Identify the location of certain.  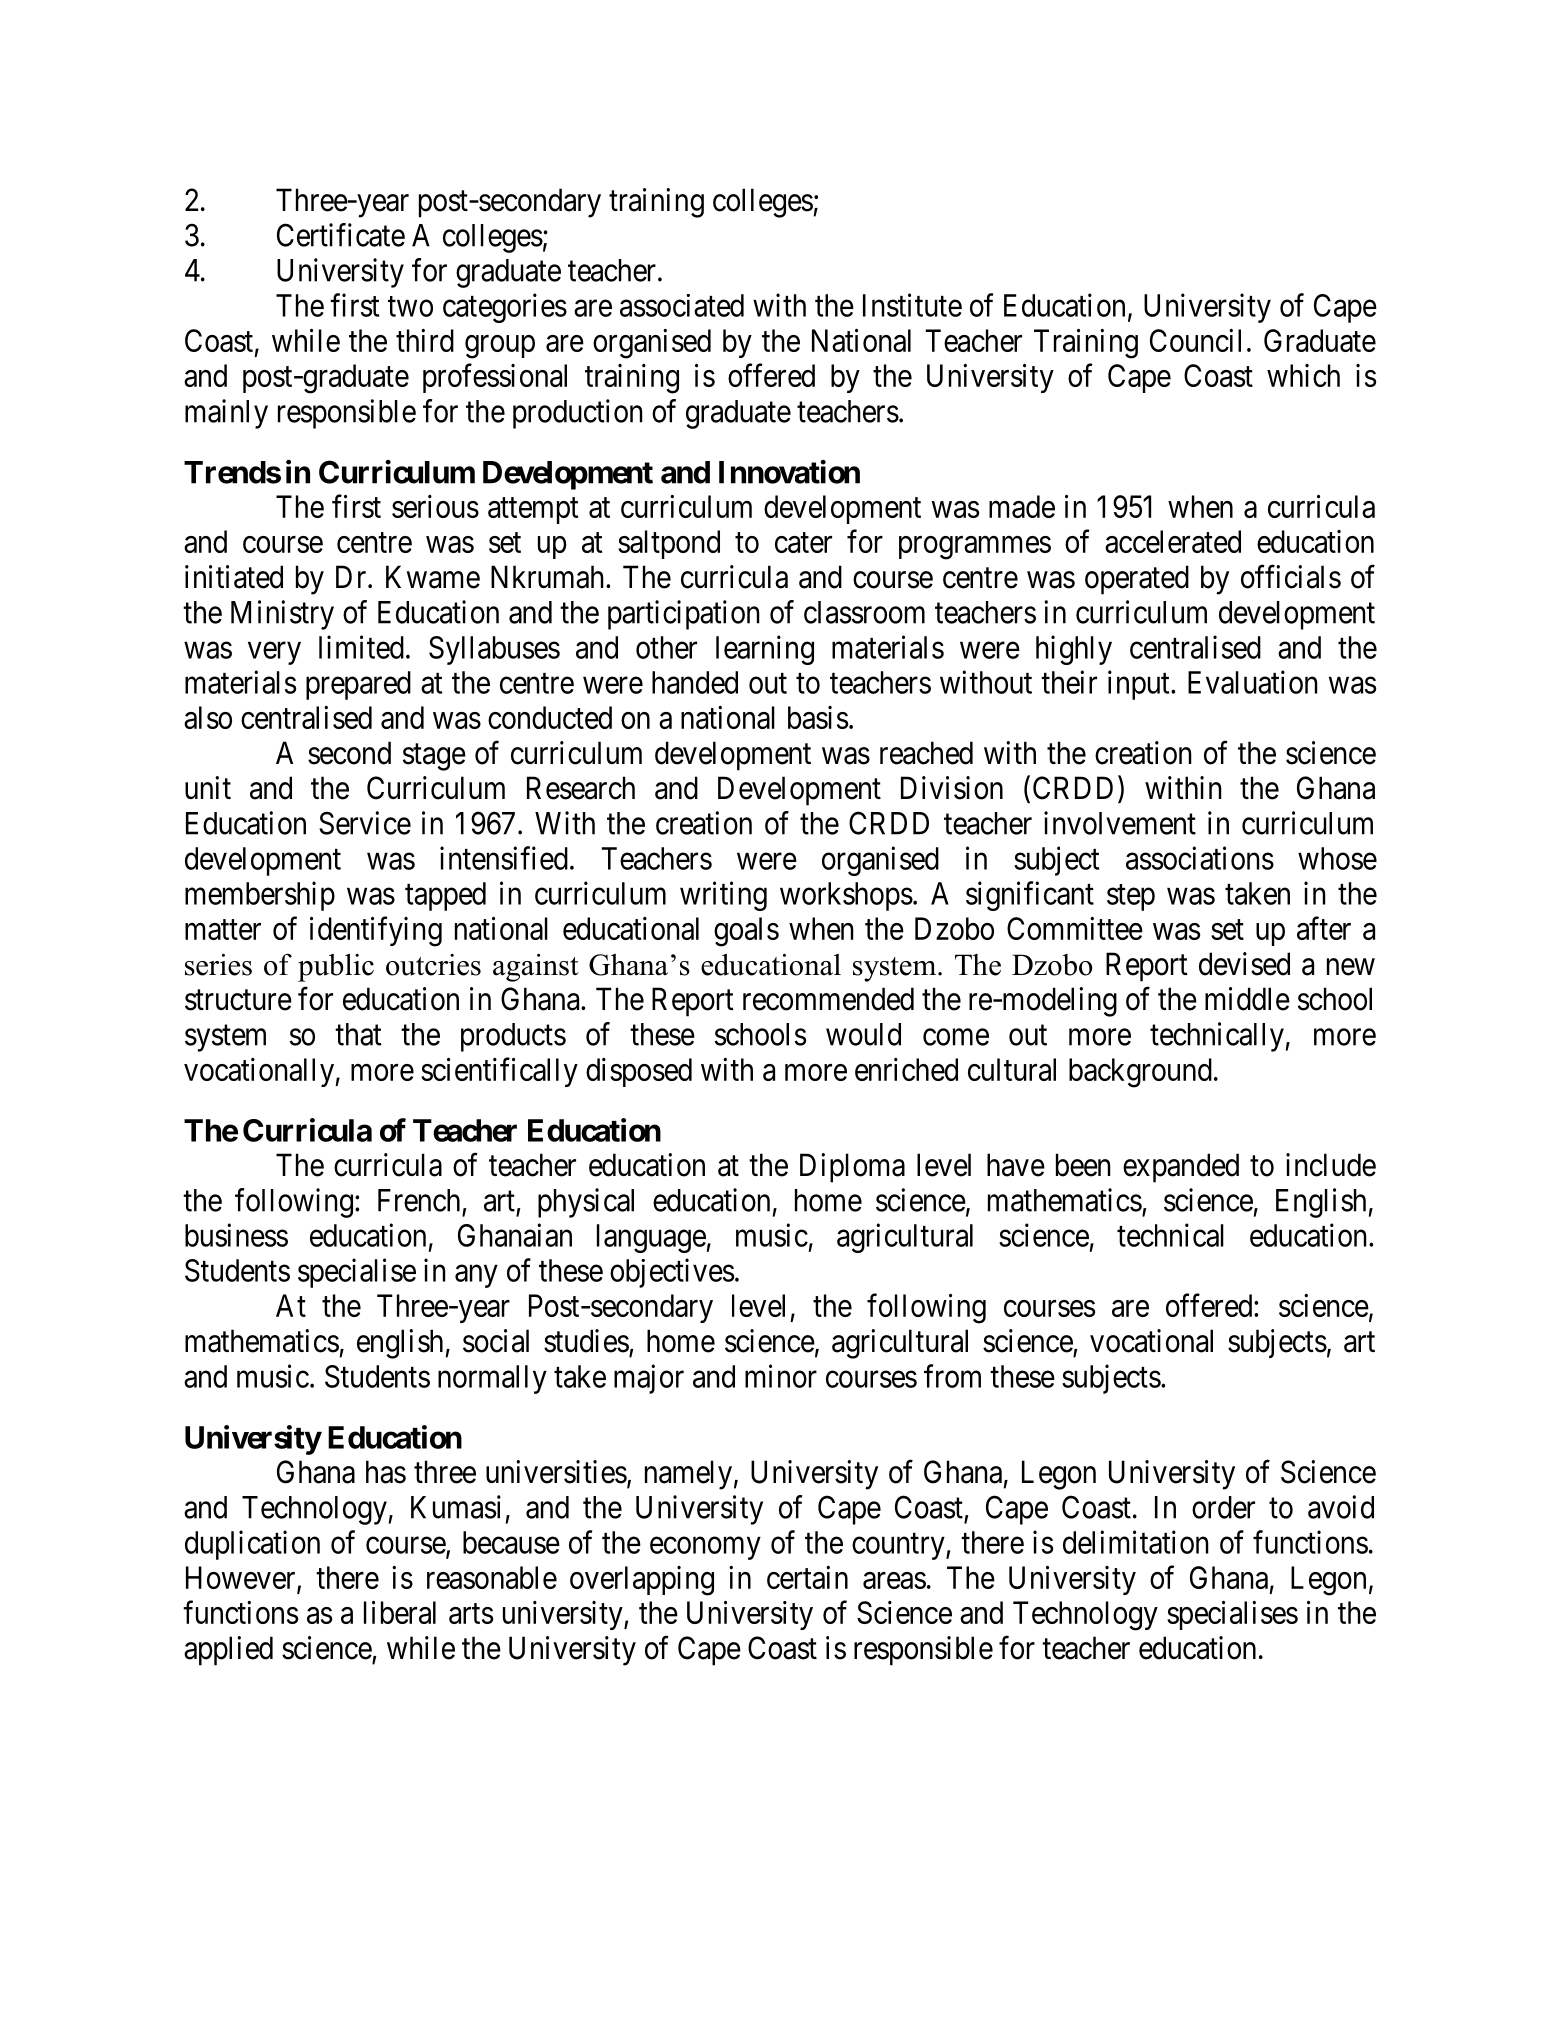
(807, 1577).
